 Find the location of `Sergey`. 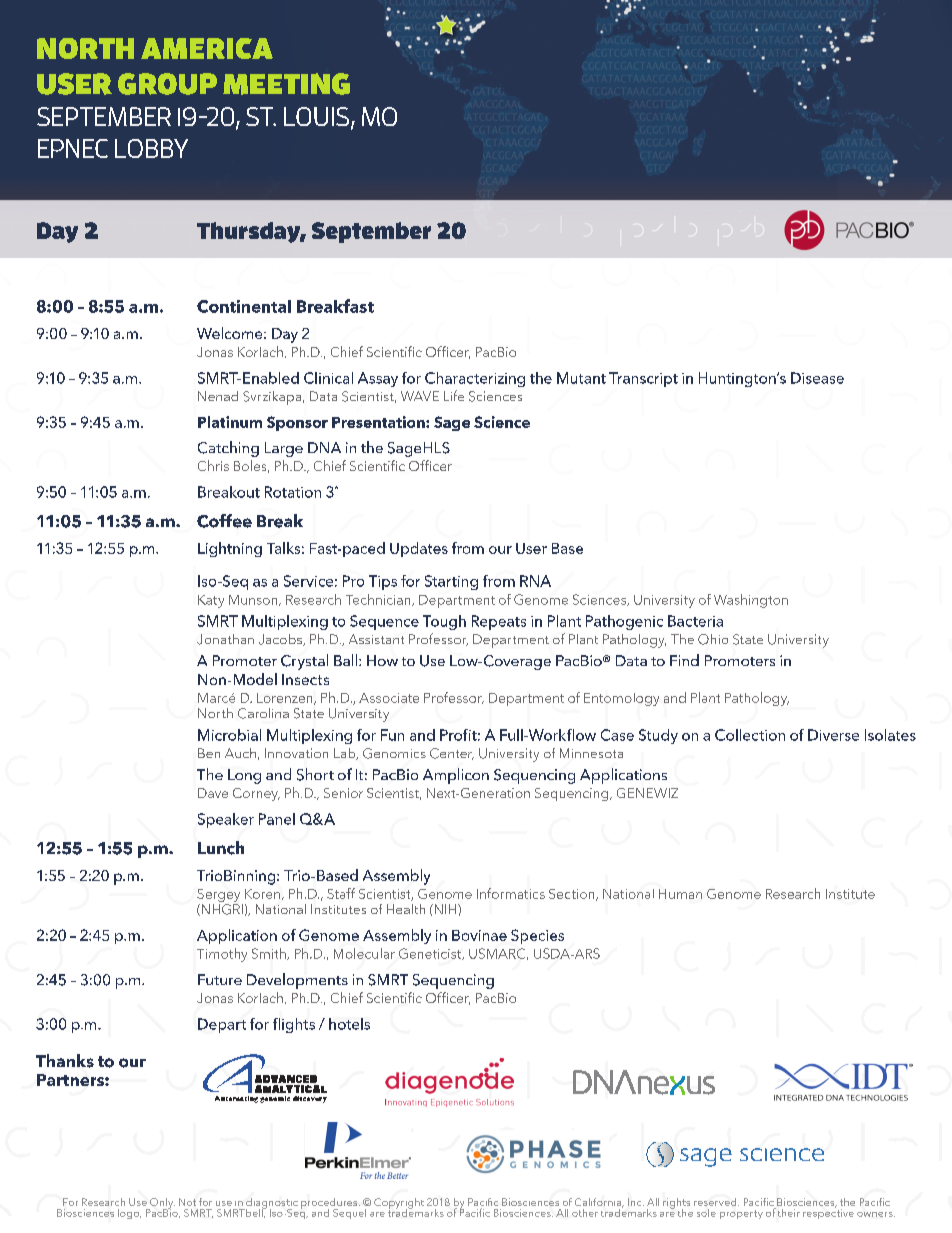

Sergey is located at coordinates (220, 897).
